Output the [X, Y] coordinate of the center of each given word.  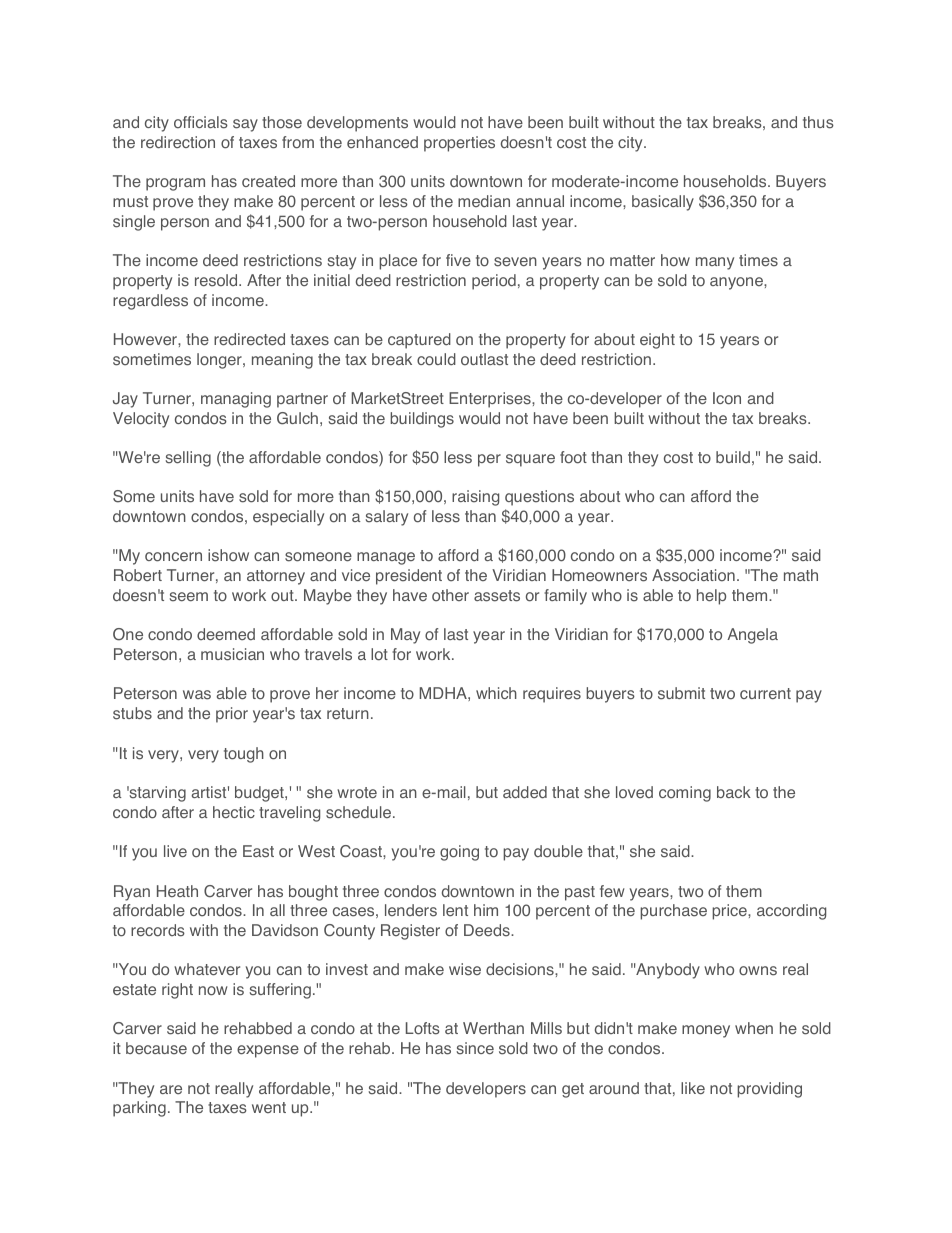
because [156, 1048]
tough [244, 755]
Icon [727, 398]
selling [188, 459]
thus [818, 122]
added [525, 792]
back [734, 792]
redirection [178, 142]
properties [459, 144]
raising [475, 498]
